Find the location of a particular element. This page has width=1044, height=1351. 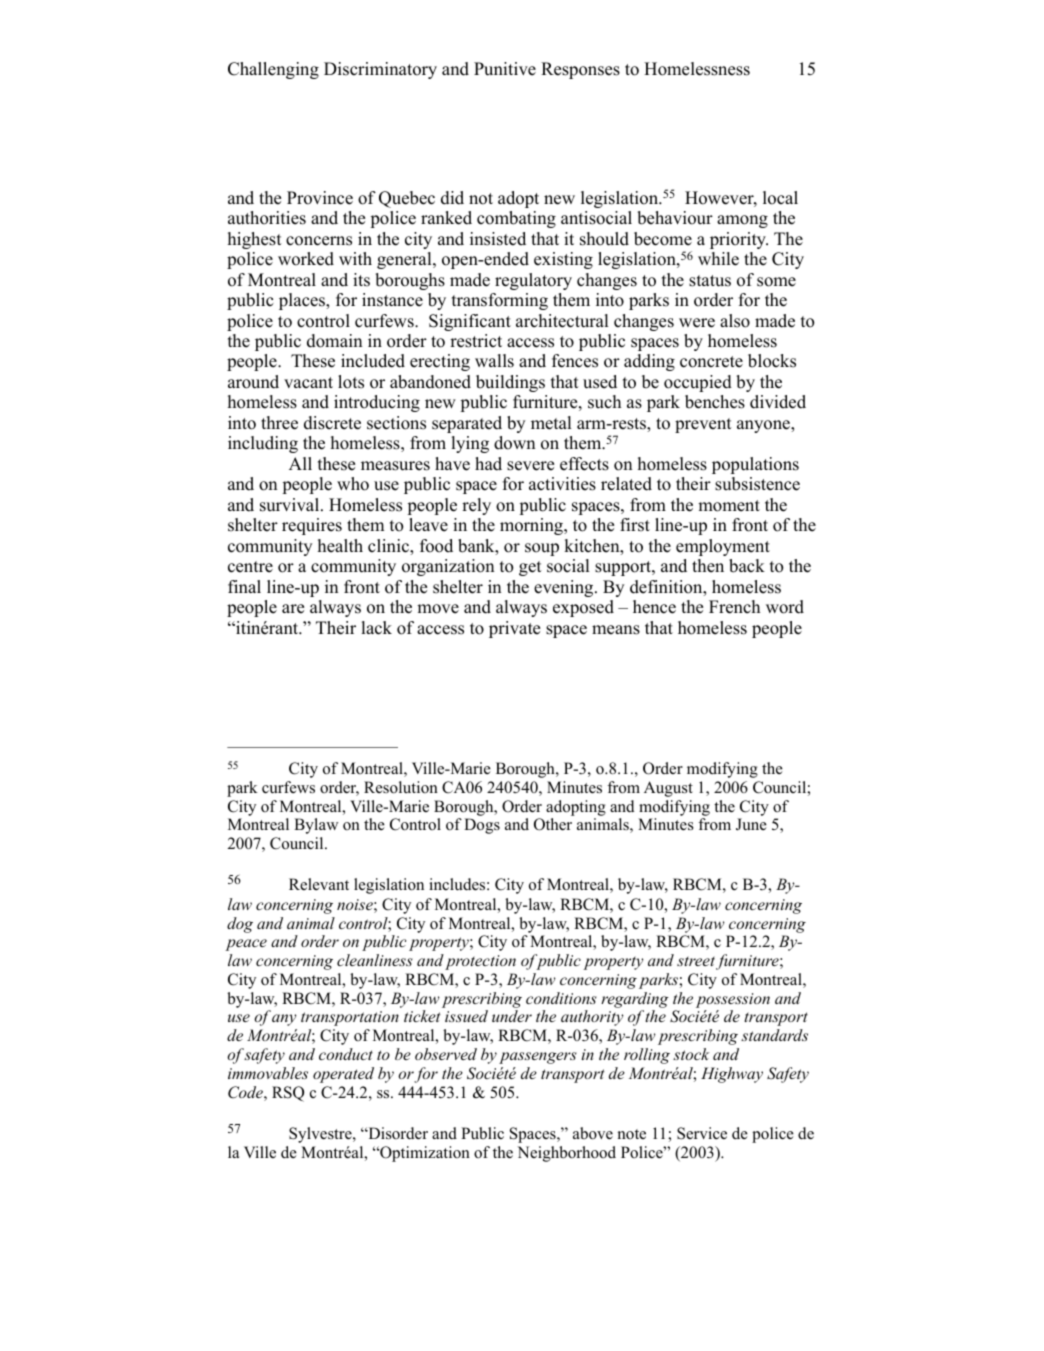

Sylvestre is located at coordinates (321, 1135).
